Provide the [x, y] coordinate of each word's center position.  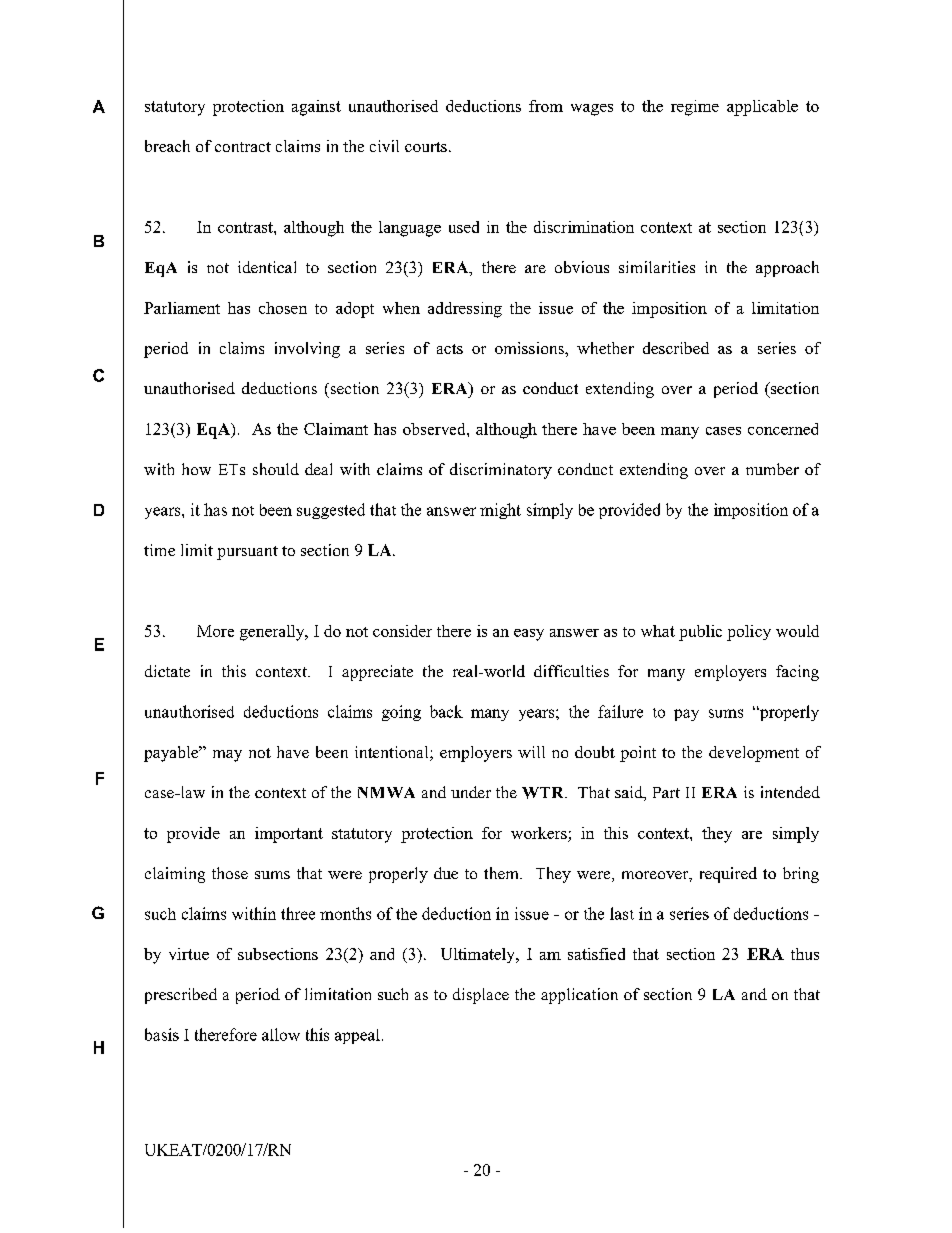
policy [749, 633]
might [500, 511]
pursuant [247, 553]
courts [426, 147]
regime [695, 108]
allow [281, 1034]
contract [243, 147]
